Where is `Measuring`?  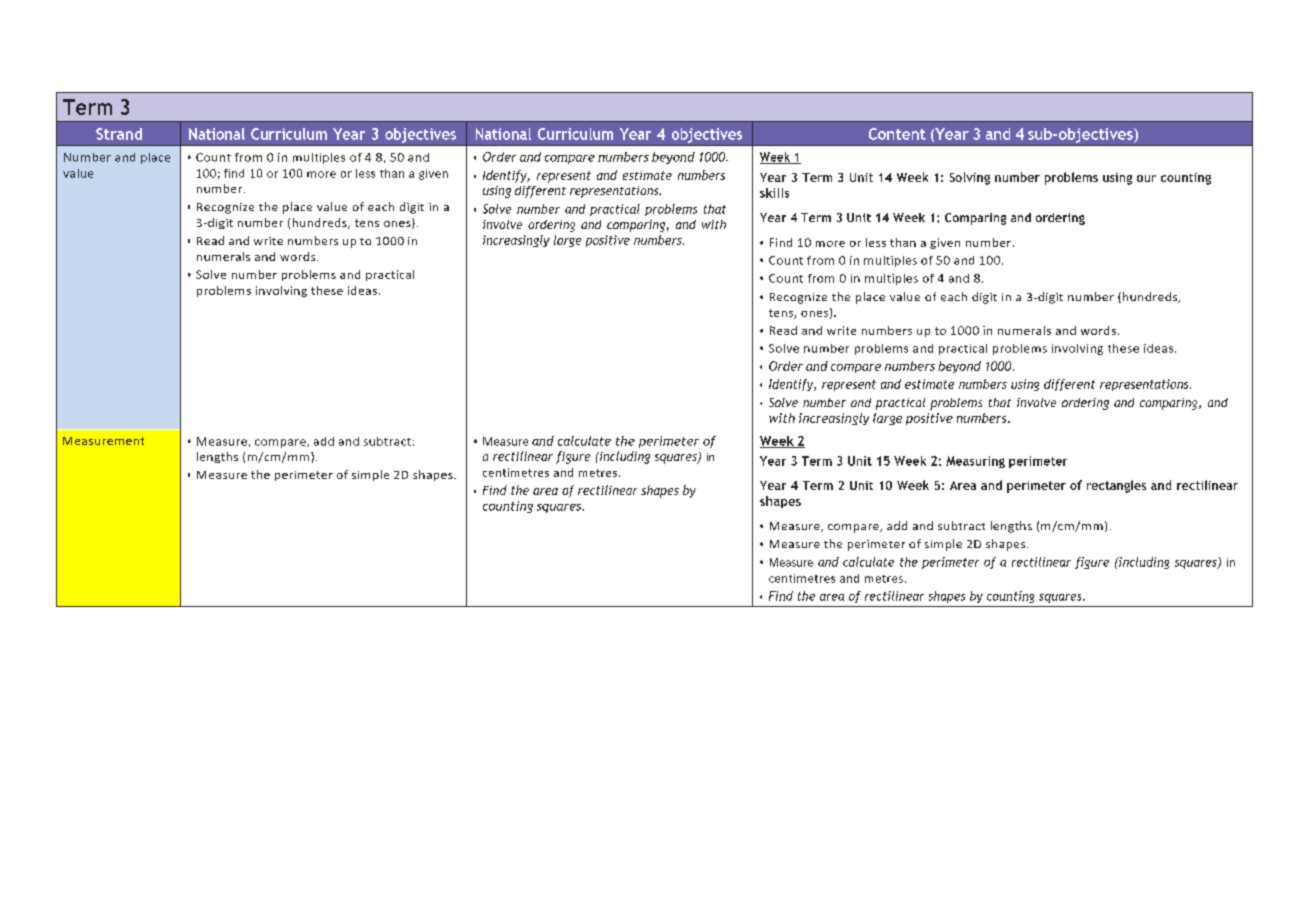
Measuring is located at coordinates (975, 462).
